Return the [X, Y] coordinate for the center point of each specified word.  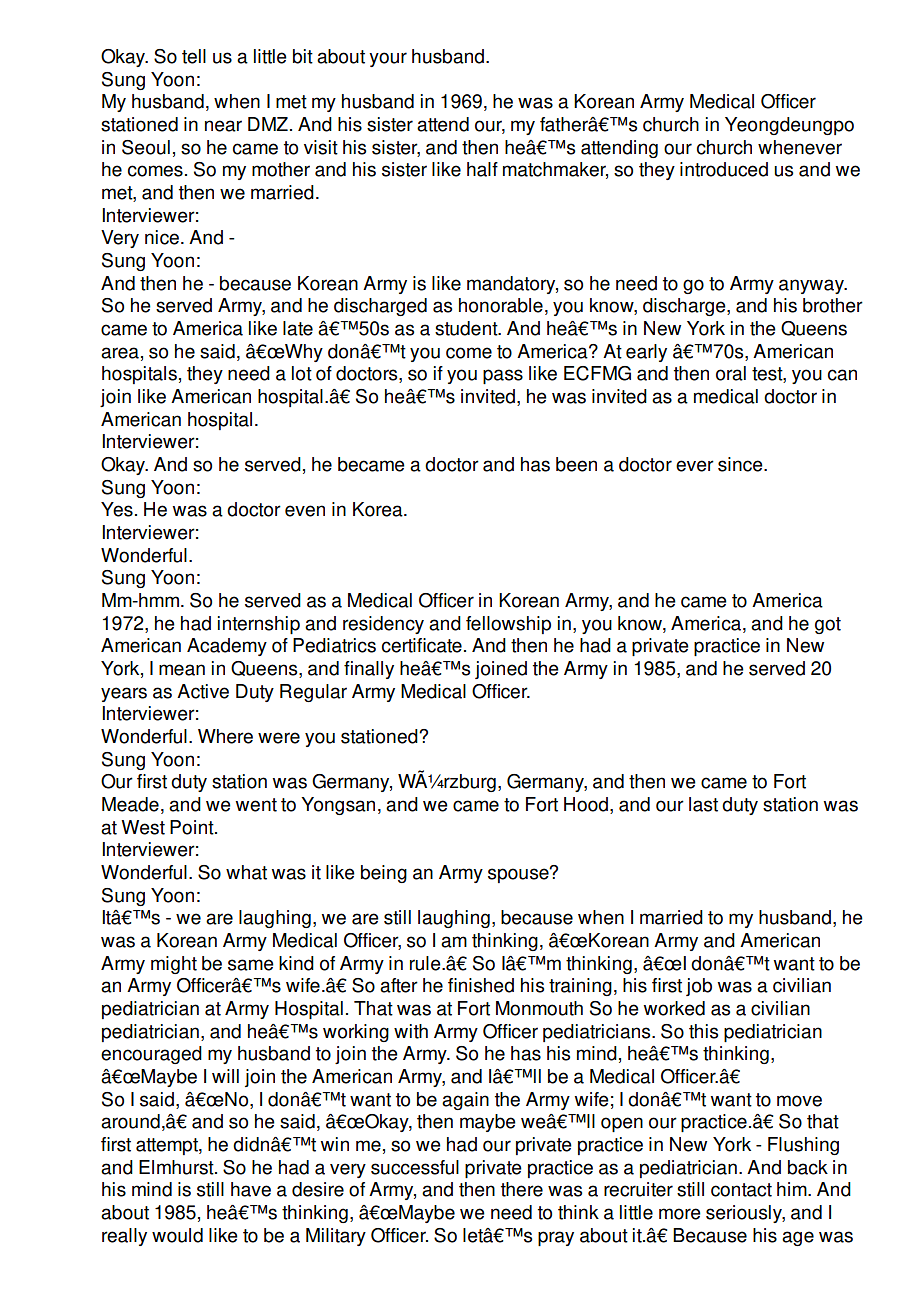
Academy [227, 647]
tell [194, 56]
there [522, 1189]
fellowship [508, 625]
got [828, 625]
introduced [724, 169]
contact [741, 1190]
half [482, 169]
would [177, 1235]
